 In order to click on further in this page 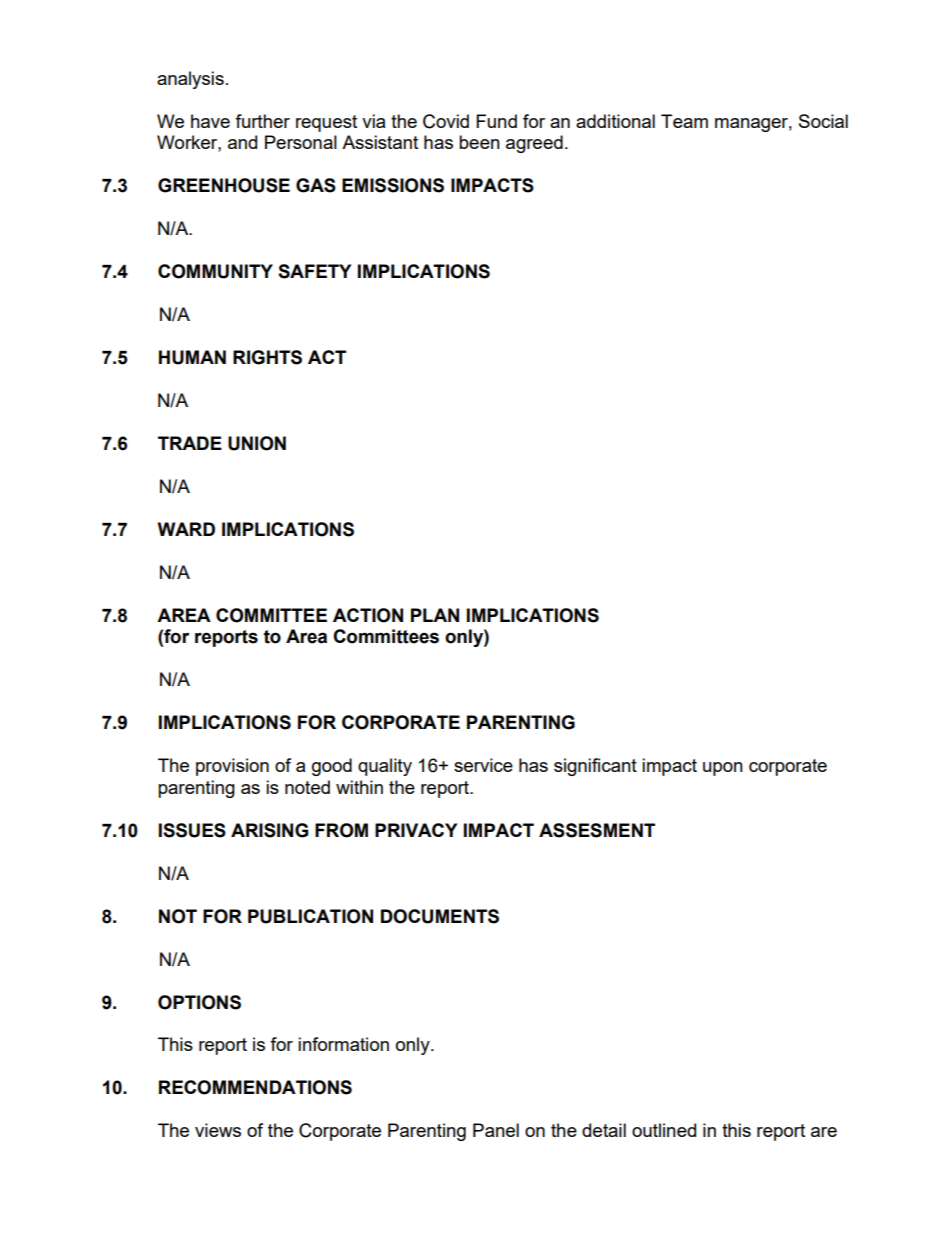, I will do `click(262, 121)`.
